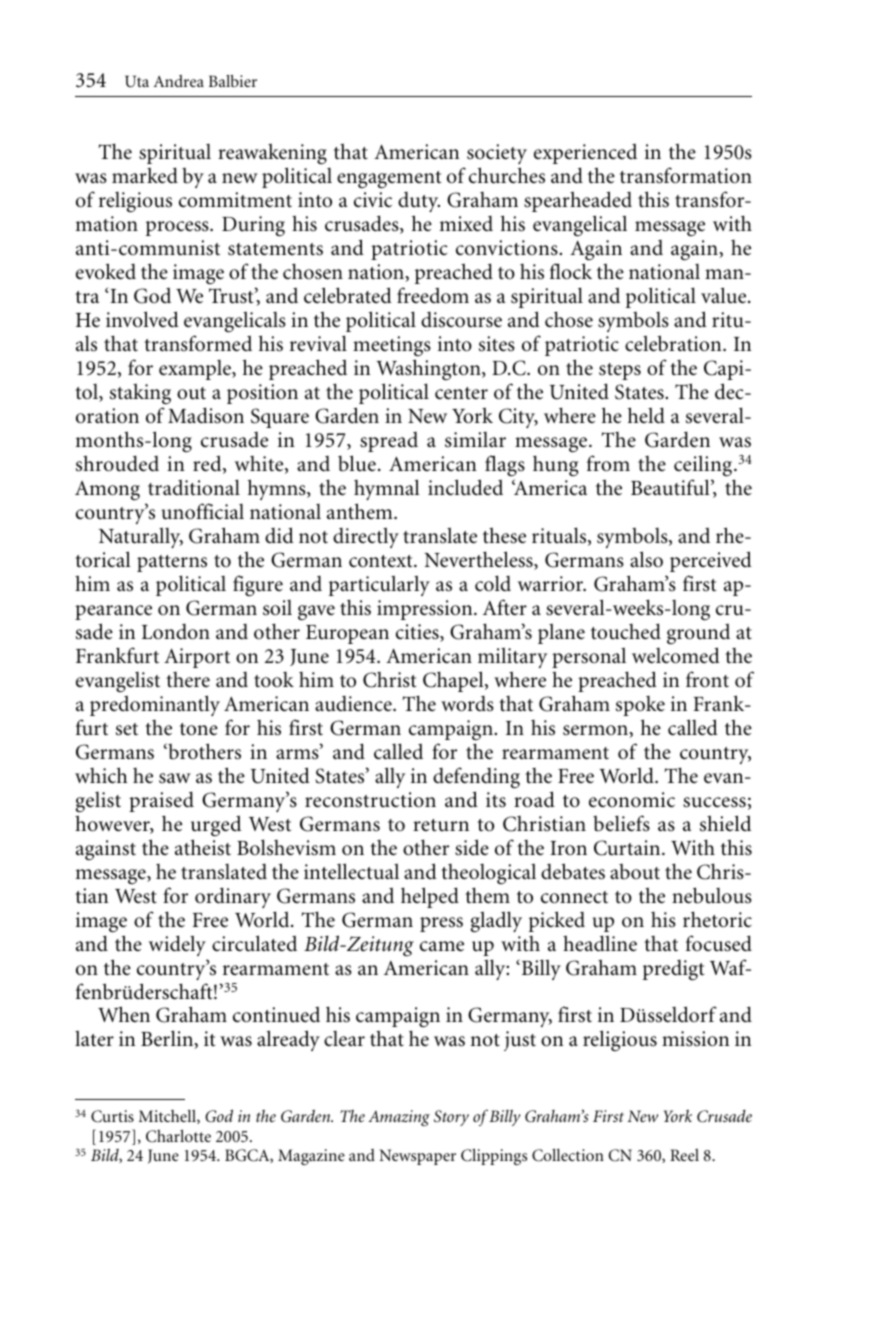 The height and width of the page is (1343, 896). Describe the element at coordinates (175, 778) in the page. I see `saw` at that location.
